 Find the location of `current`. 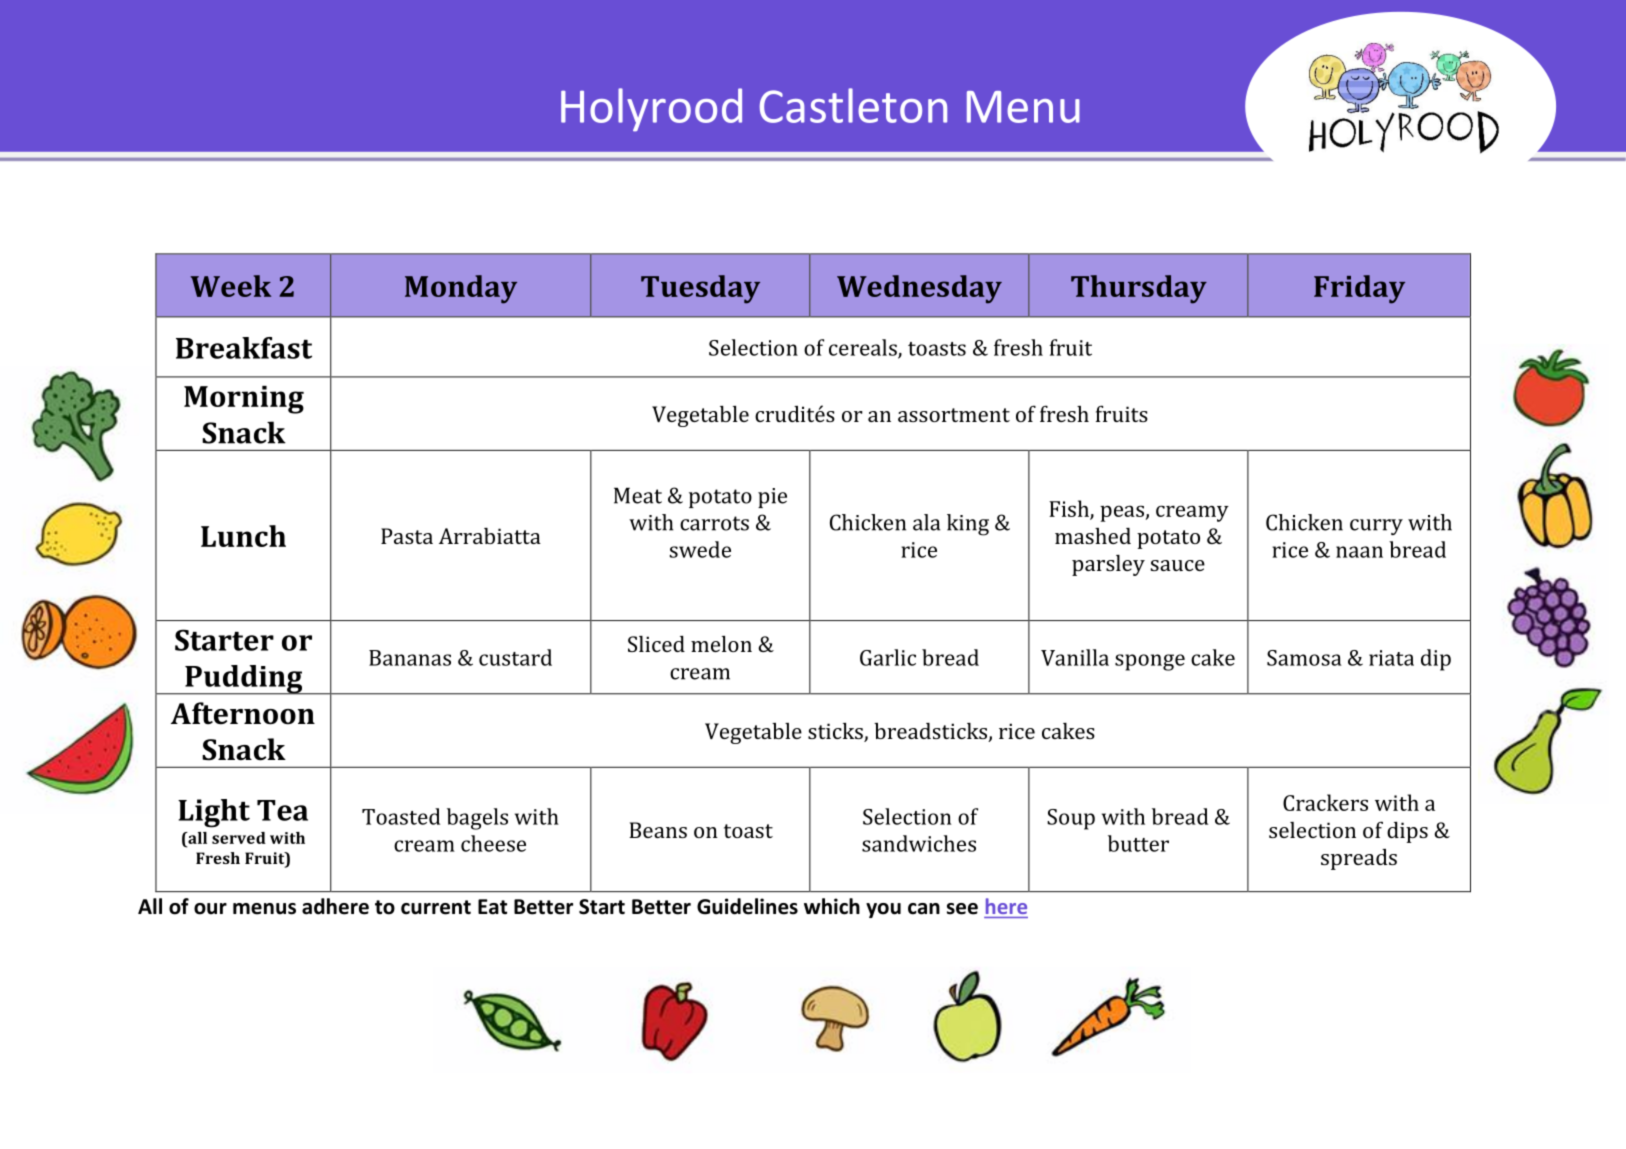

current is located at coordinates (436, 907).
